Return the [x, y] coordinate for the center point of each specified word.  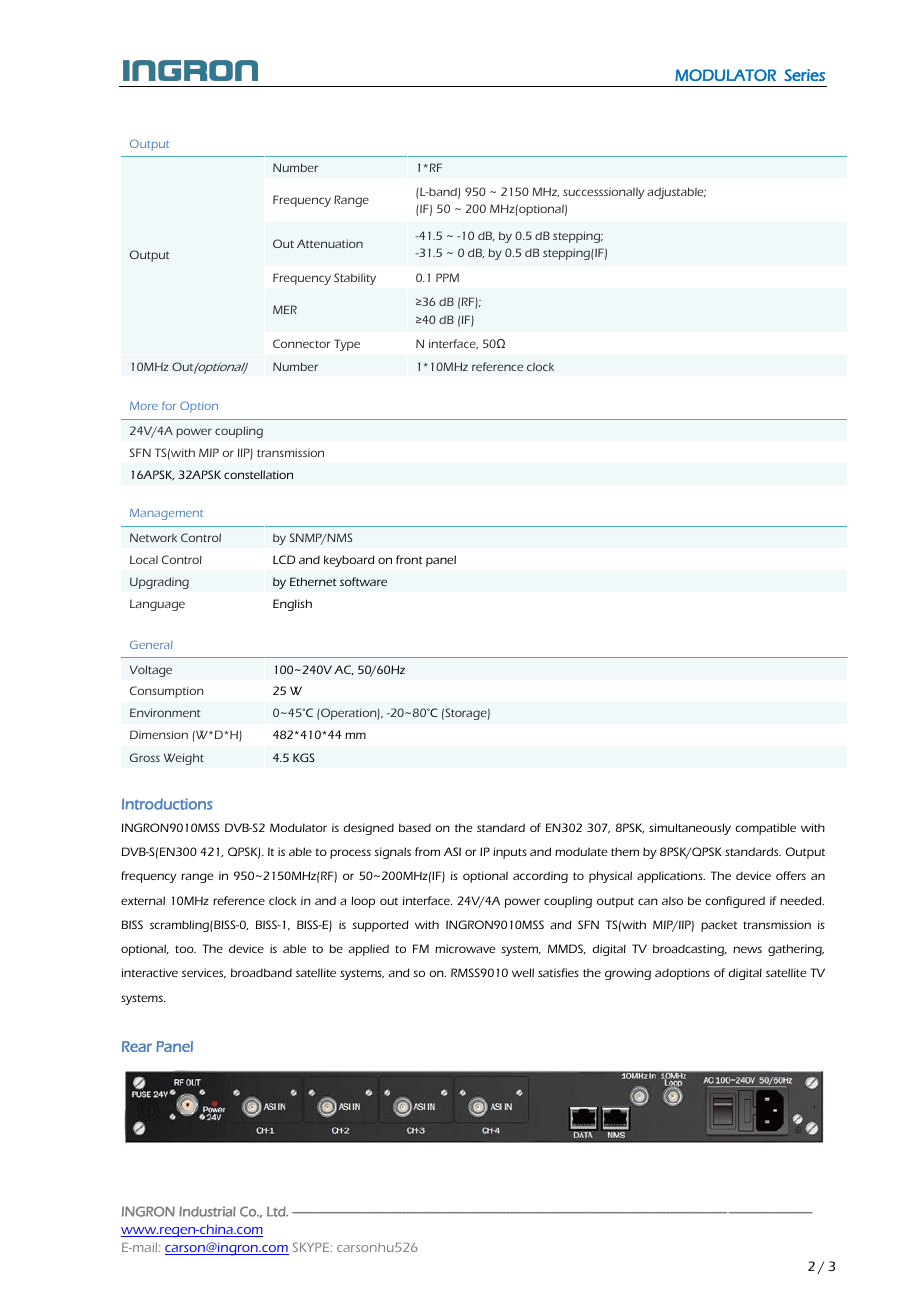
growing [628, 974]
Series [804, 75]
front [409, 559]
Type [347, 345]
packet [719, 926]
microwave [465, 948]
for [169, 405]
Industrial [207, 1211]
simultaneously [690, 829]
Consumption [167, 692]
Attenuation [330, 243]
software [363, 581]
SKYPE [312, 1247]
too [185, 949]
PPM [447, 277]
